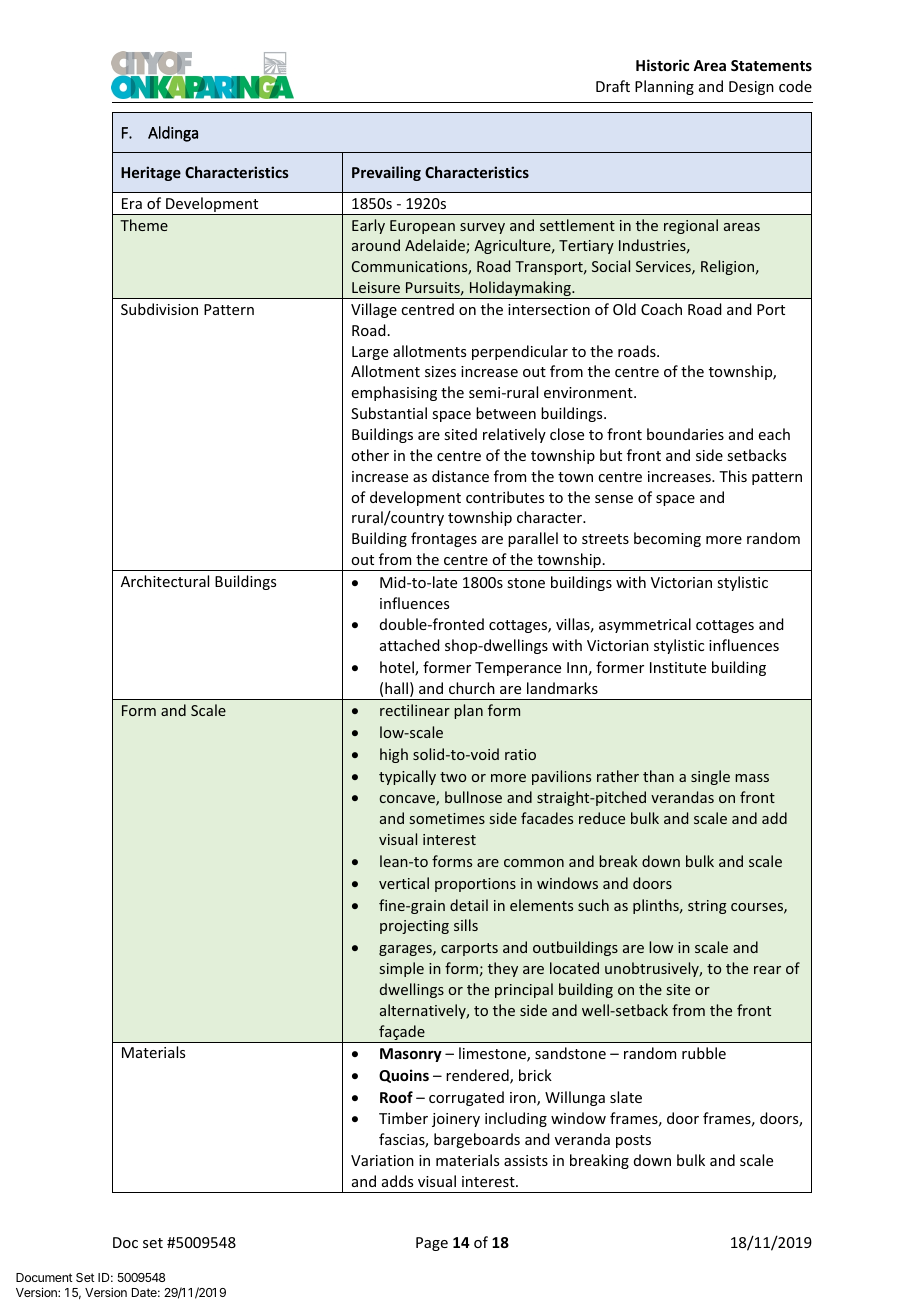  What do you see at coordinates (460, 476) in the document?
I see `distance` at bounding box center [460, 476].
